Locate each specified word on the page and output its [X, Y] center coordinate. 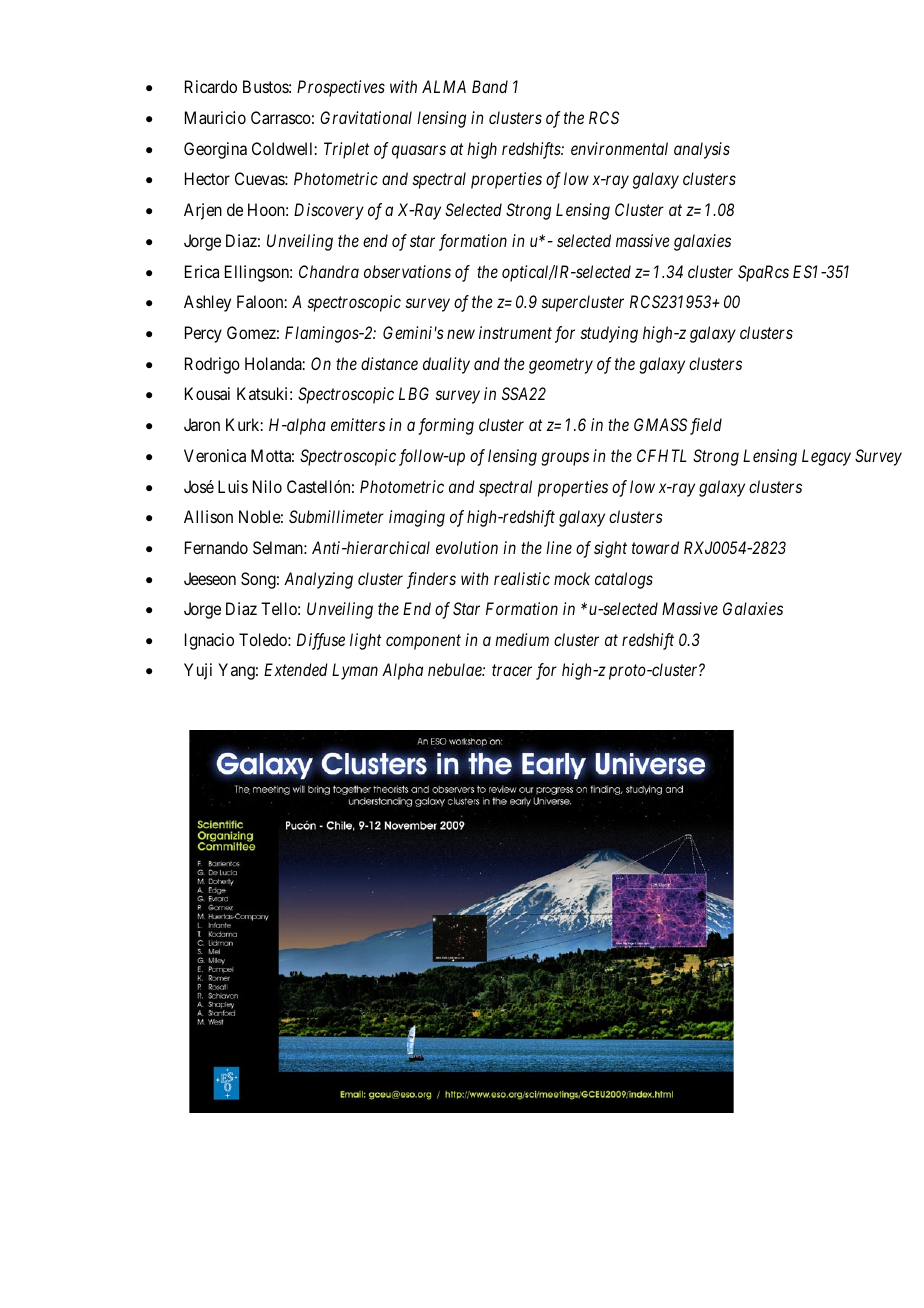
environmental [619, 148]
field [706, 426]
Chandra [329, 271]
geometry [561, 366]
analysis [702, 150]
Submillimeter [336, 516]
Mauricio [215, 117]
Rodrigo [212, 365]
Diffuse [321, 641]
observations [407, 271]
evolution [467, 547]
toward [655, 547]
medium [522, 639]
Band [490, 86]
